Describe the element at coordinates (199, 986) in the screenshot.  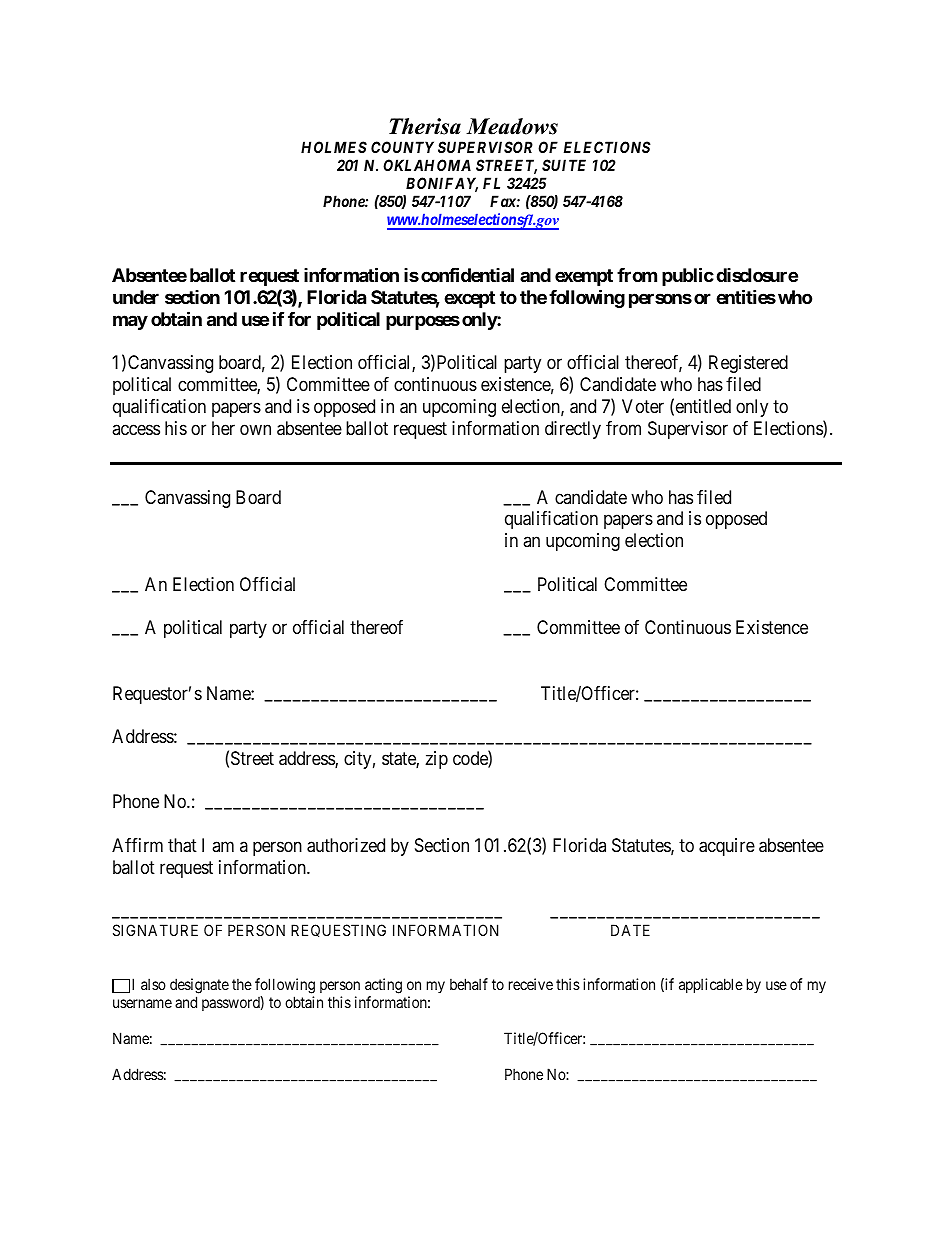
I see `designate` at that location.
